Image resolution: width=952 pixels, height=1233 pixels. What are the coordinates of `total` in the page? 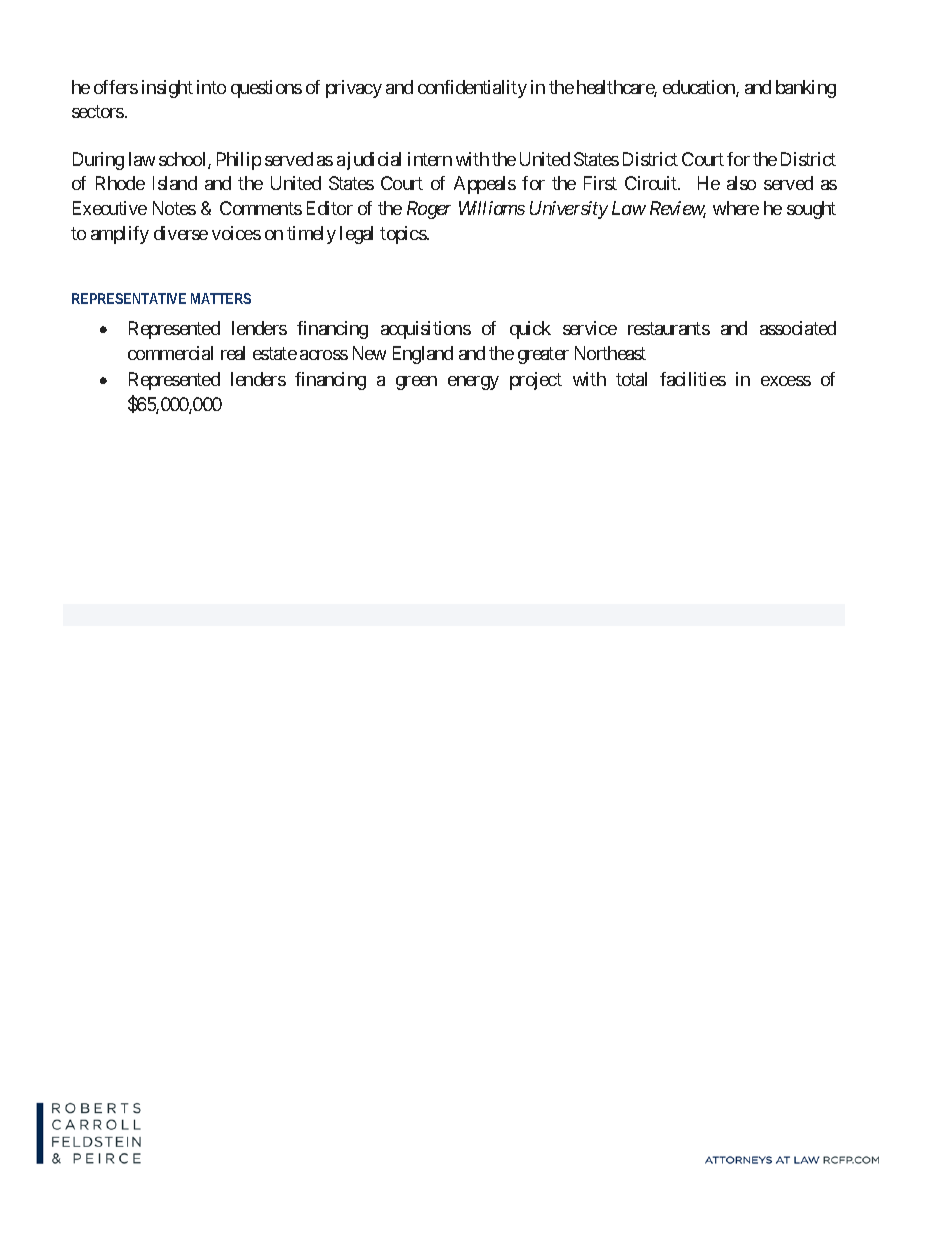 It's located at (631, 379).
